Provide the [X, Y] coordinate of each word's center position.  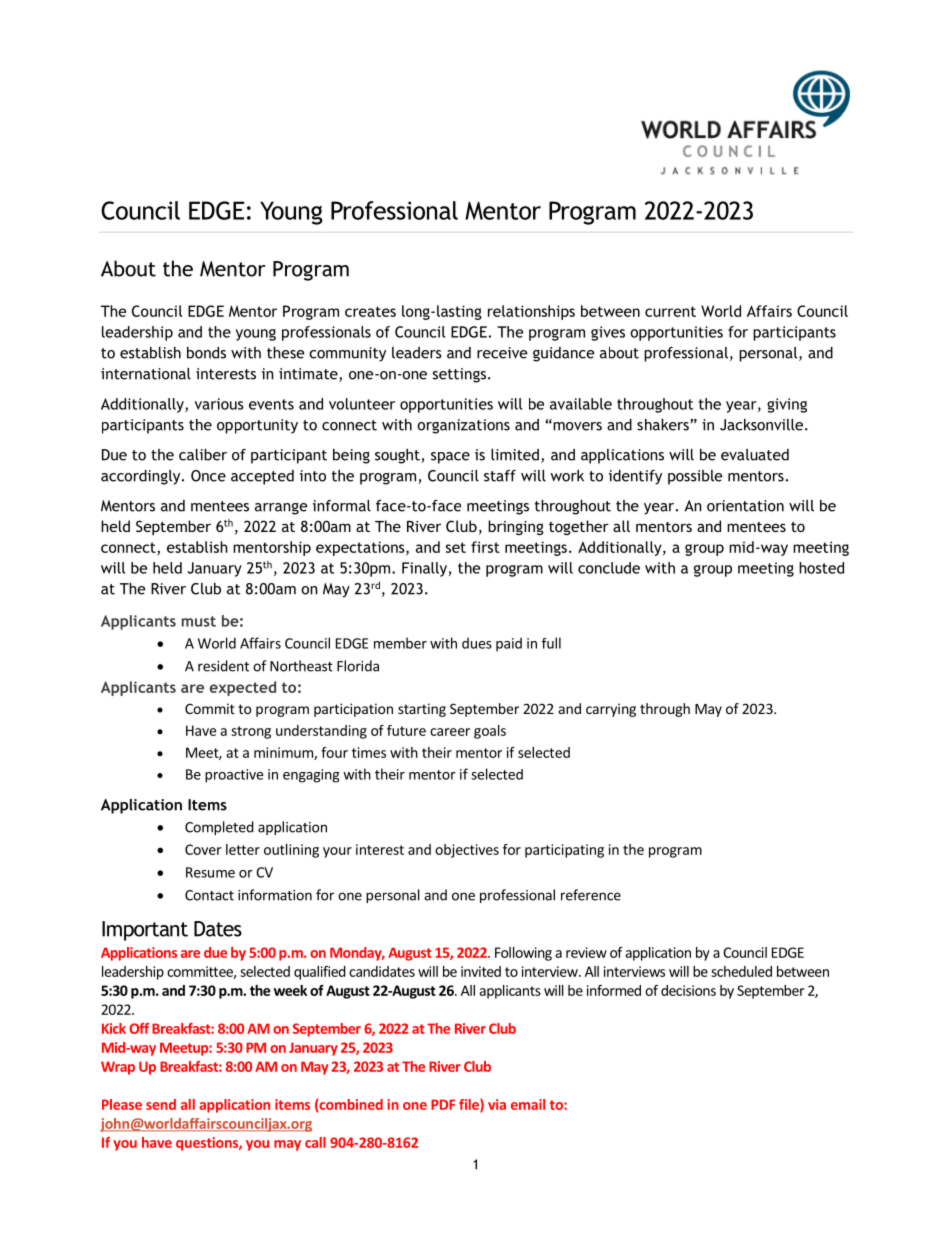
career [450, 732]
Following [523, 954]
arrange [281, 509]
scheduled [741, 971]
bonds [206, 353]
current [670, 311]
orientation [745, 506]
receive [502, 353]
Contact [209, 895]
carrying [611, 710]
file [470, 1105]
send [161, 1104]
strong [251, 732]
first [485, 547]
